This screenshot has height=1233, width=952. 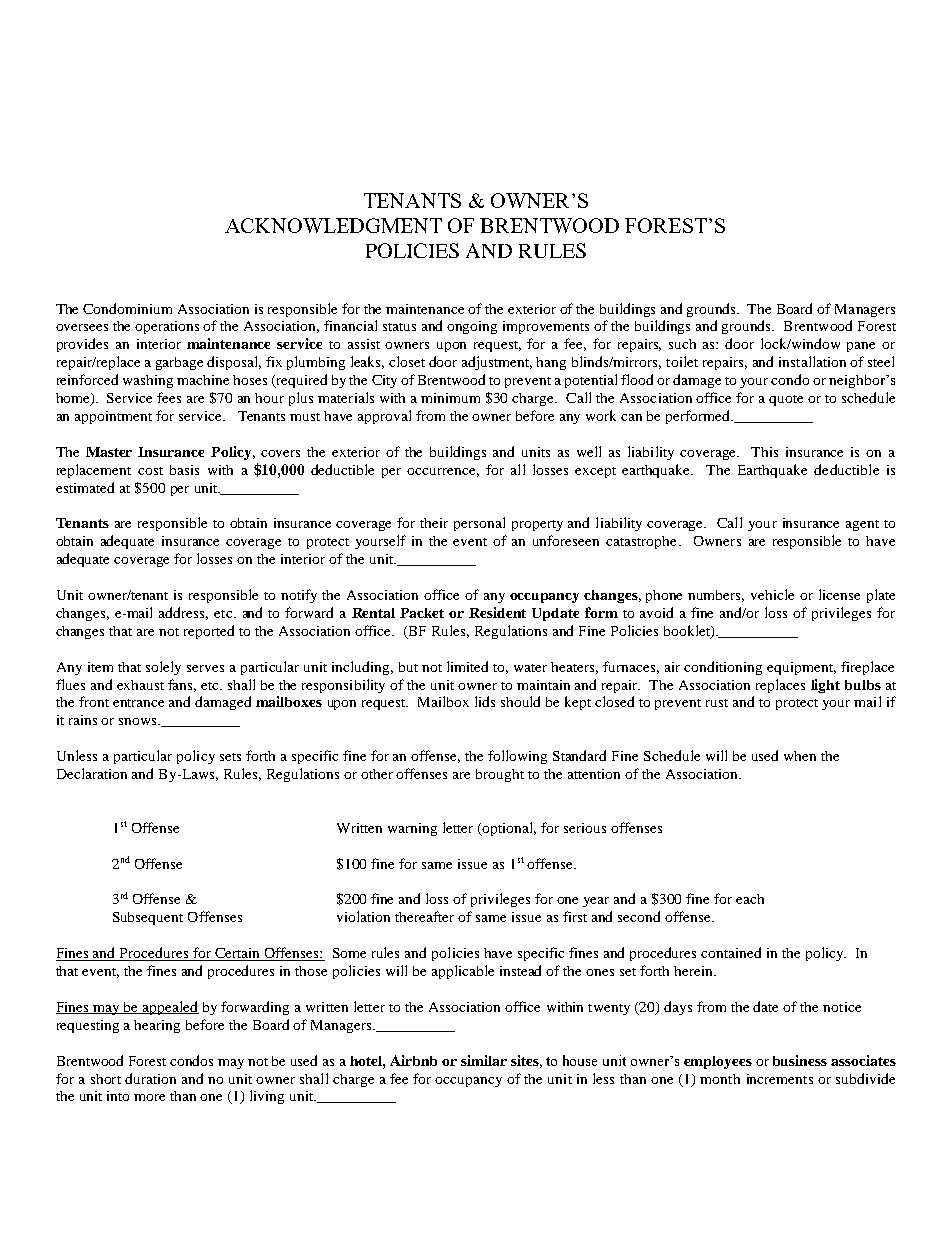 What do you see at coordinates (467, 666) in the screenshot?
I see `limited` at bounding box center [467, 666].
